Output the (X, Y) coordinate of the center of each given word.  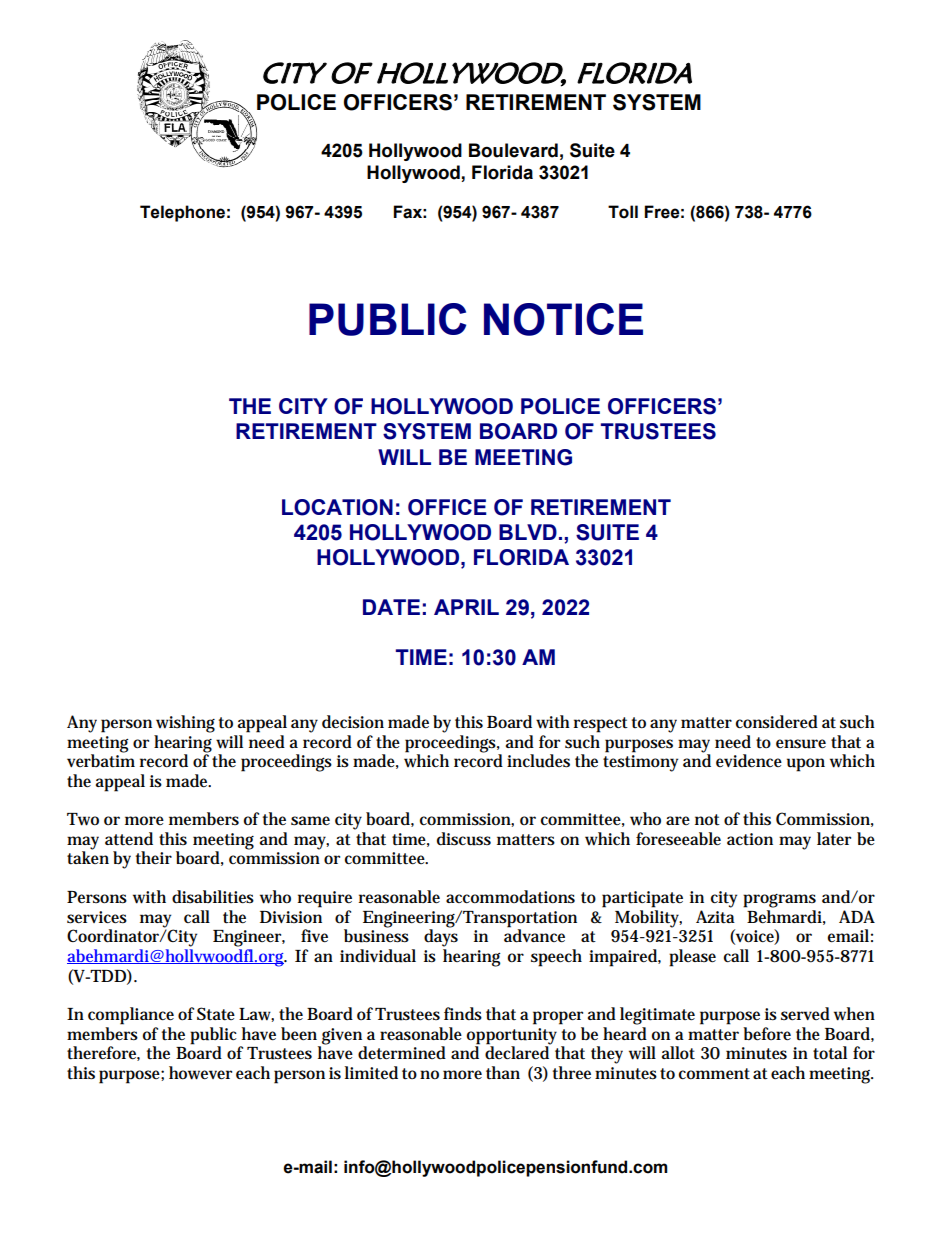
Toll (623, 212)
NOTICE (563, 319)
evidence (749, 761)
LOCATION (337, 507)
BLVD (528, 532)
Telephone (182, 213)
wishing (185, 724)
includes (538, 761)
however (200, 1073)
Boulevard (513, 150)
